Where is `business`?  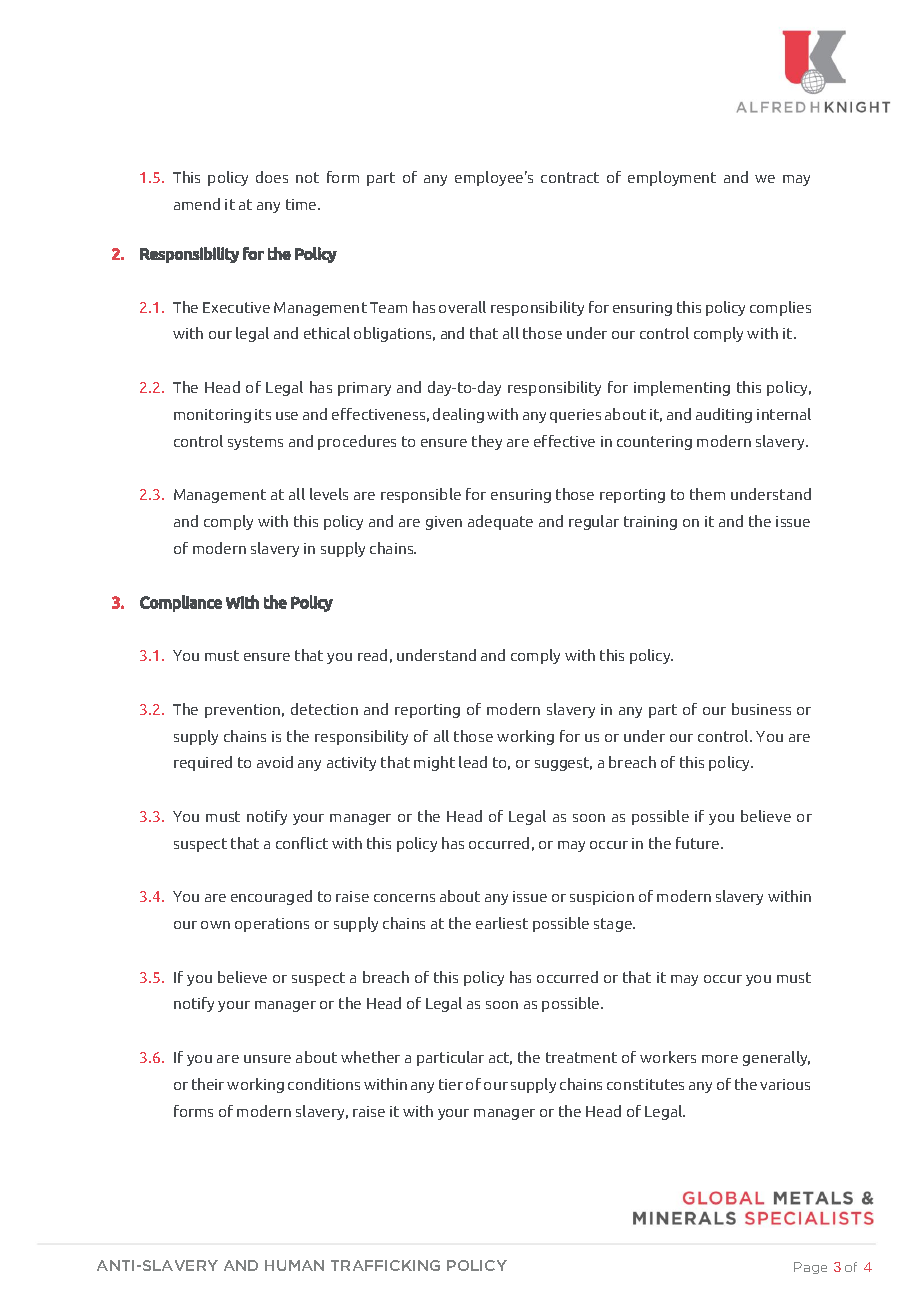 business is located at coordinates (761, 709).
